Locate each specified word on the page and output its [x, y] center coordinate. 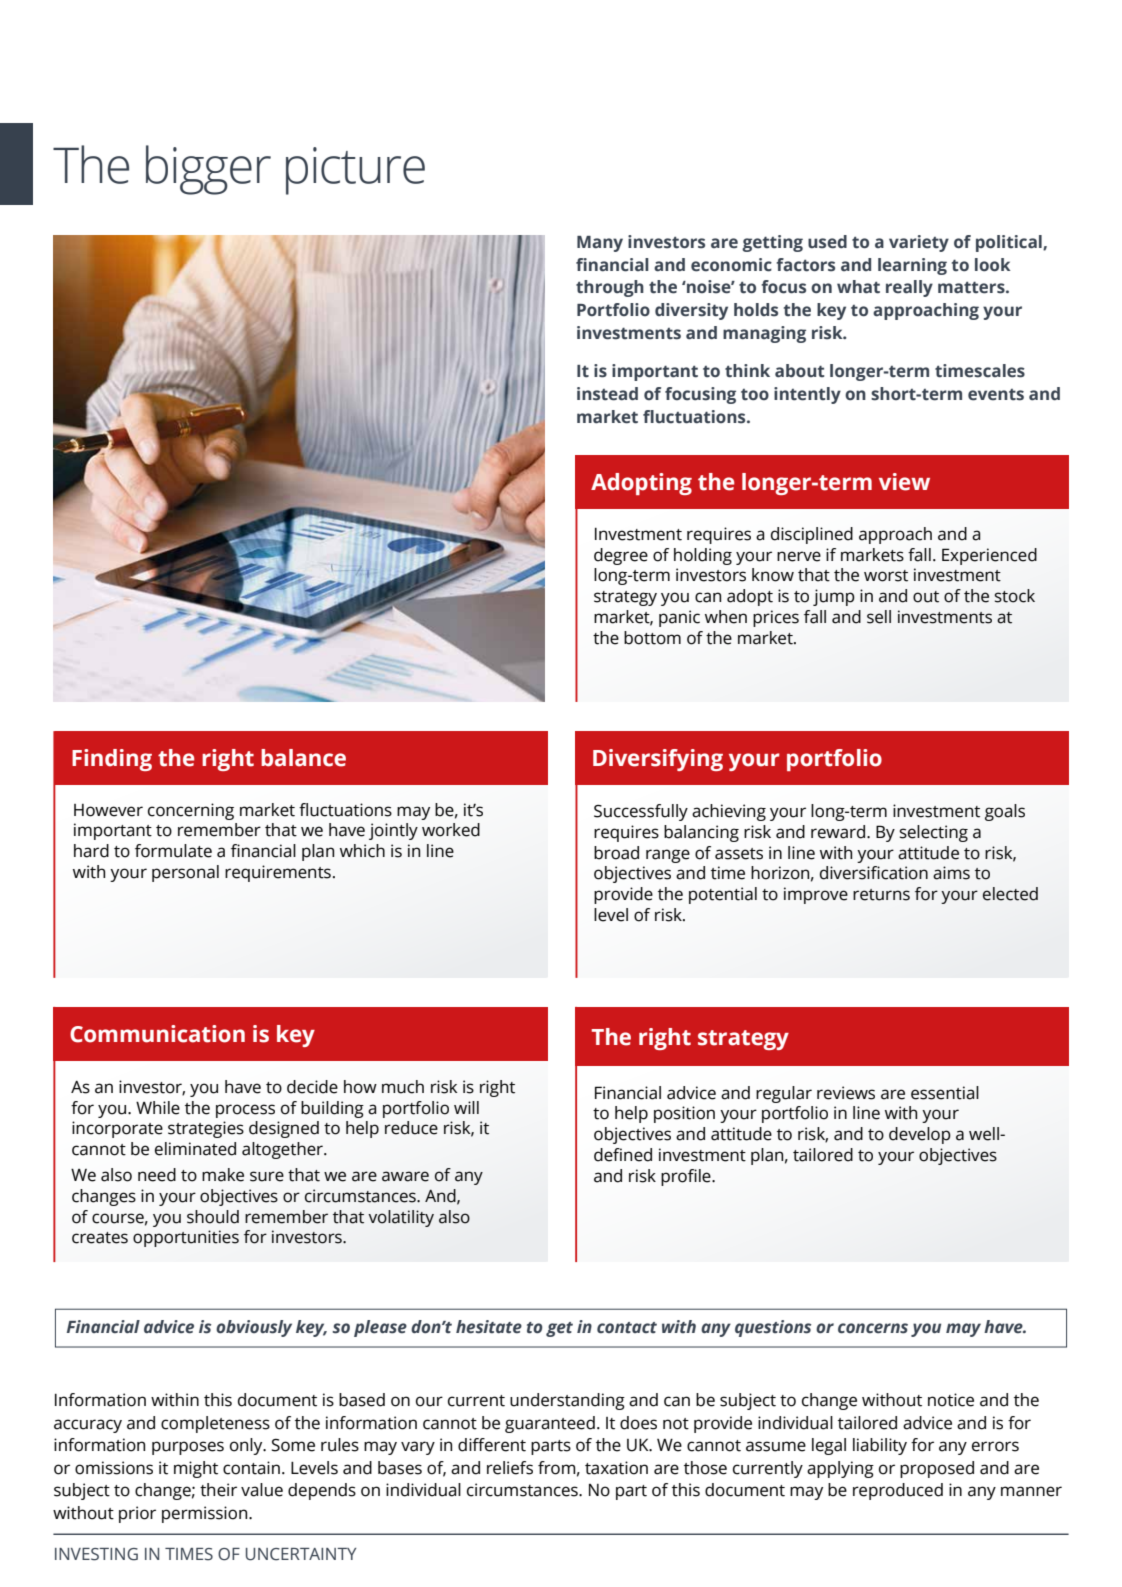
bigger [208, 170]
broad [616, 853]
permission [206, 1514]
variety [919, 243]
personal [185, 873]
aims [951, 873]
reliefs [510, 1468]
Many [600, 244]
